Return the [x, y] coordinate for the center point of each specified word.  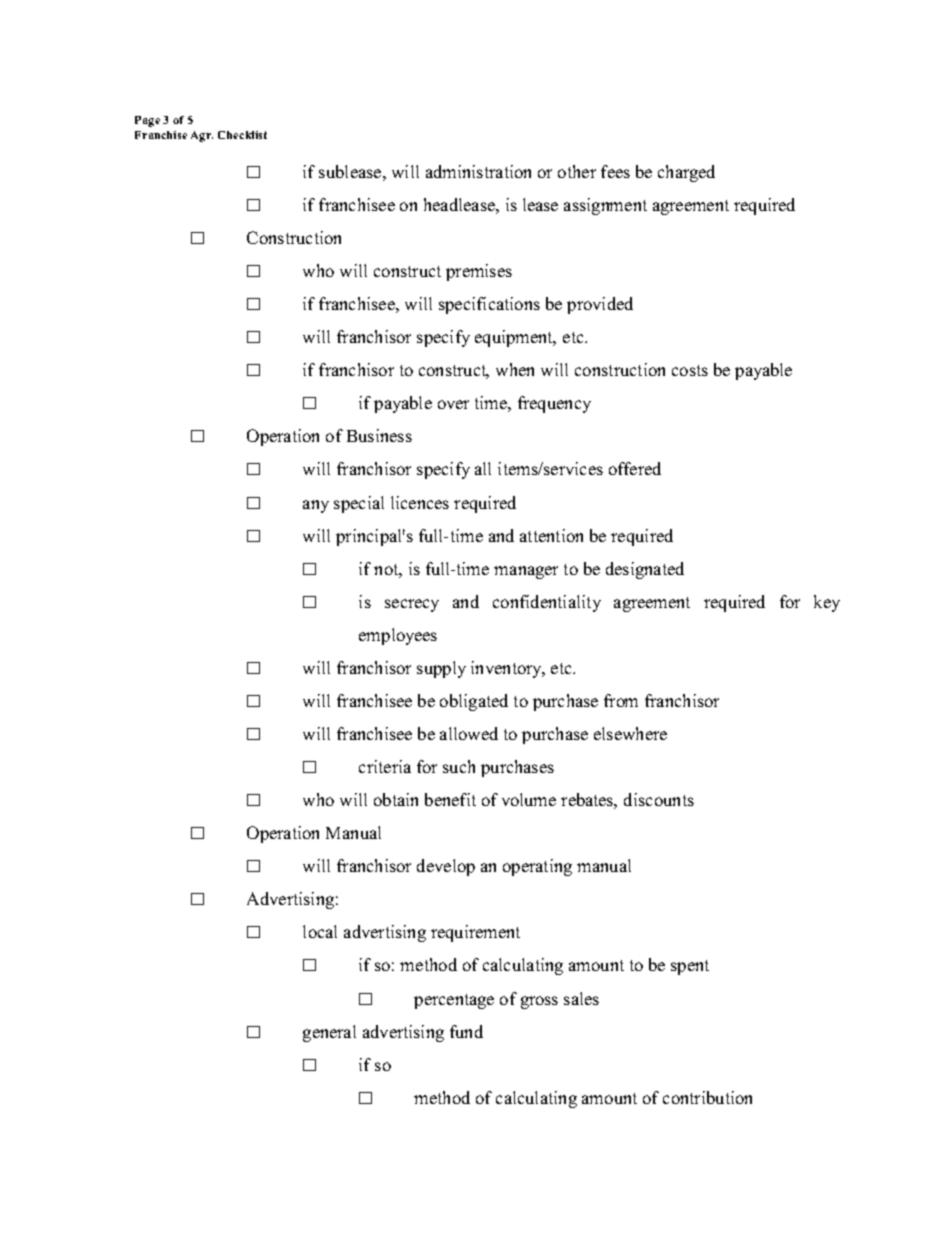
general [329, 1033]
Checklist [242, 135]
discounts [659, 799]
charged [686, 173]
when [515, 369]
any [316, 506]
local [320, 931]
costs [690, 370]
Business [379, 435]
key [827, 603]
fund [466, 1031]
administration [478, 171]
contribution [707, 1097]
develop [446, 867]
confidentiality [547, 603]
